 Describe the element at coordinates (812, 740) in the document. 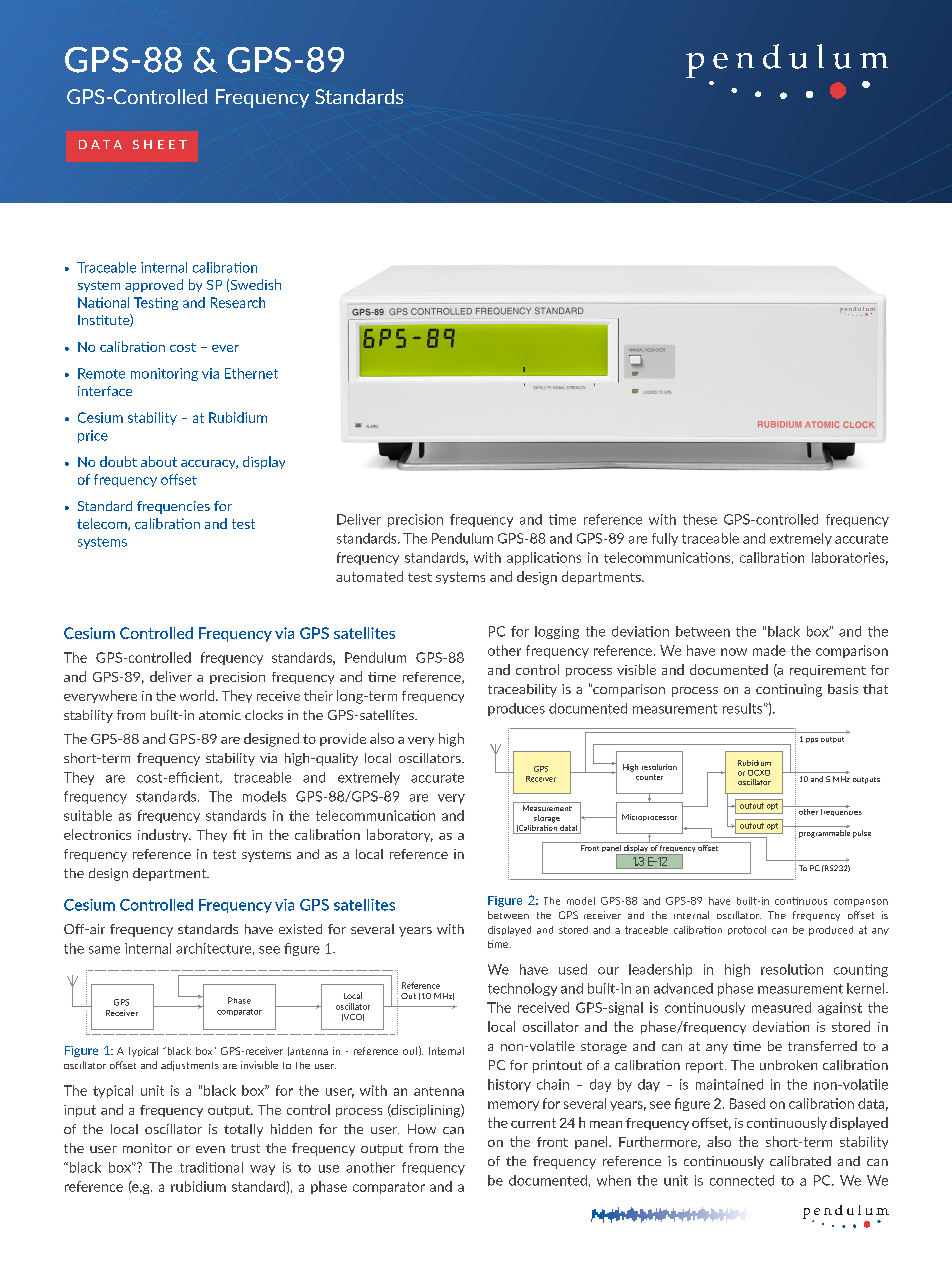

I see `pps` at that location.
